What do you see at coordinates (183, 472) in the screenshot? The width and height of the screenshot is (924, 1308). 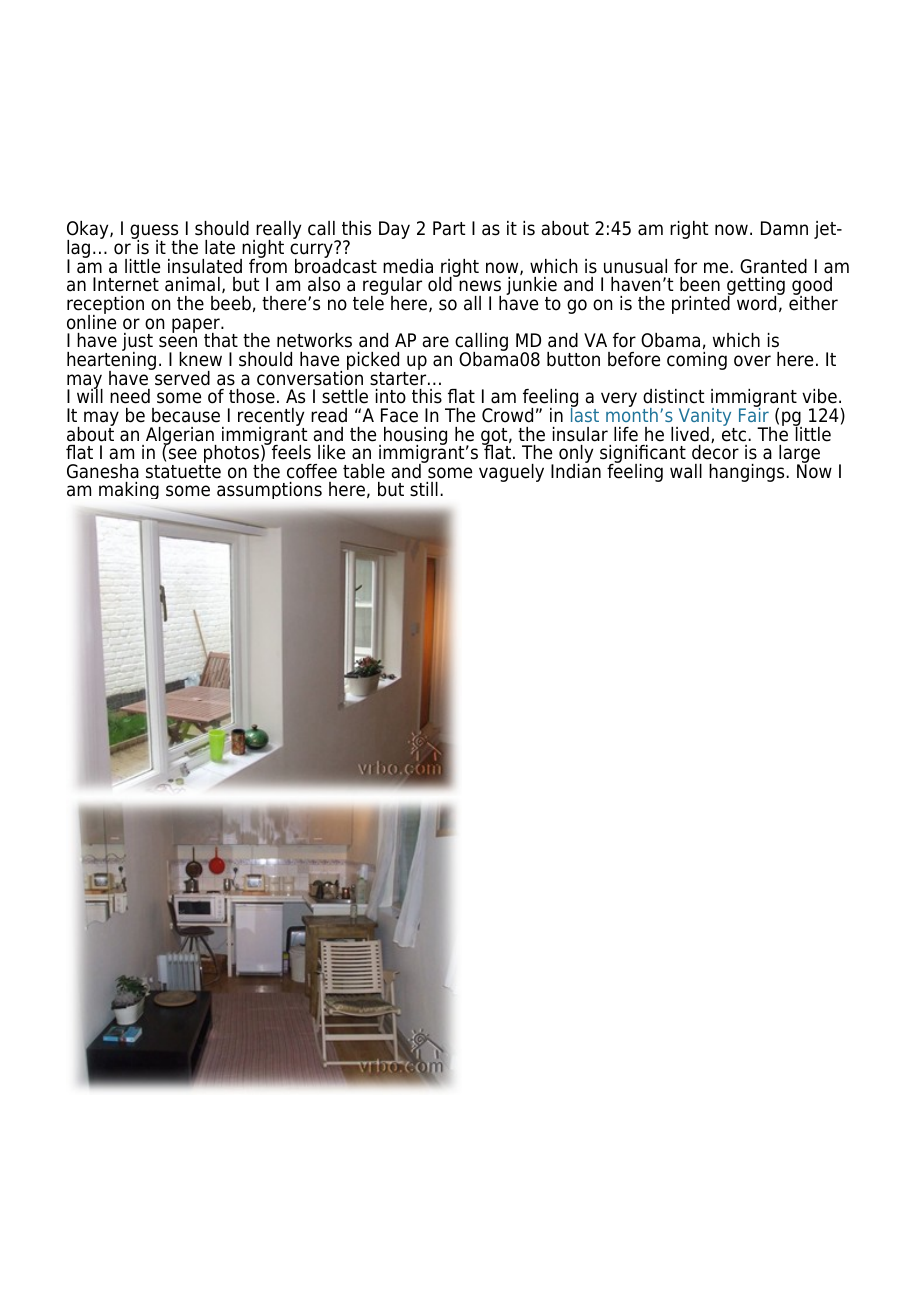 I see `statuette` at bounding box center [183, 472].
